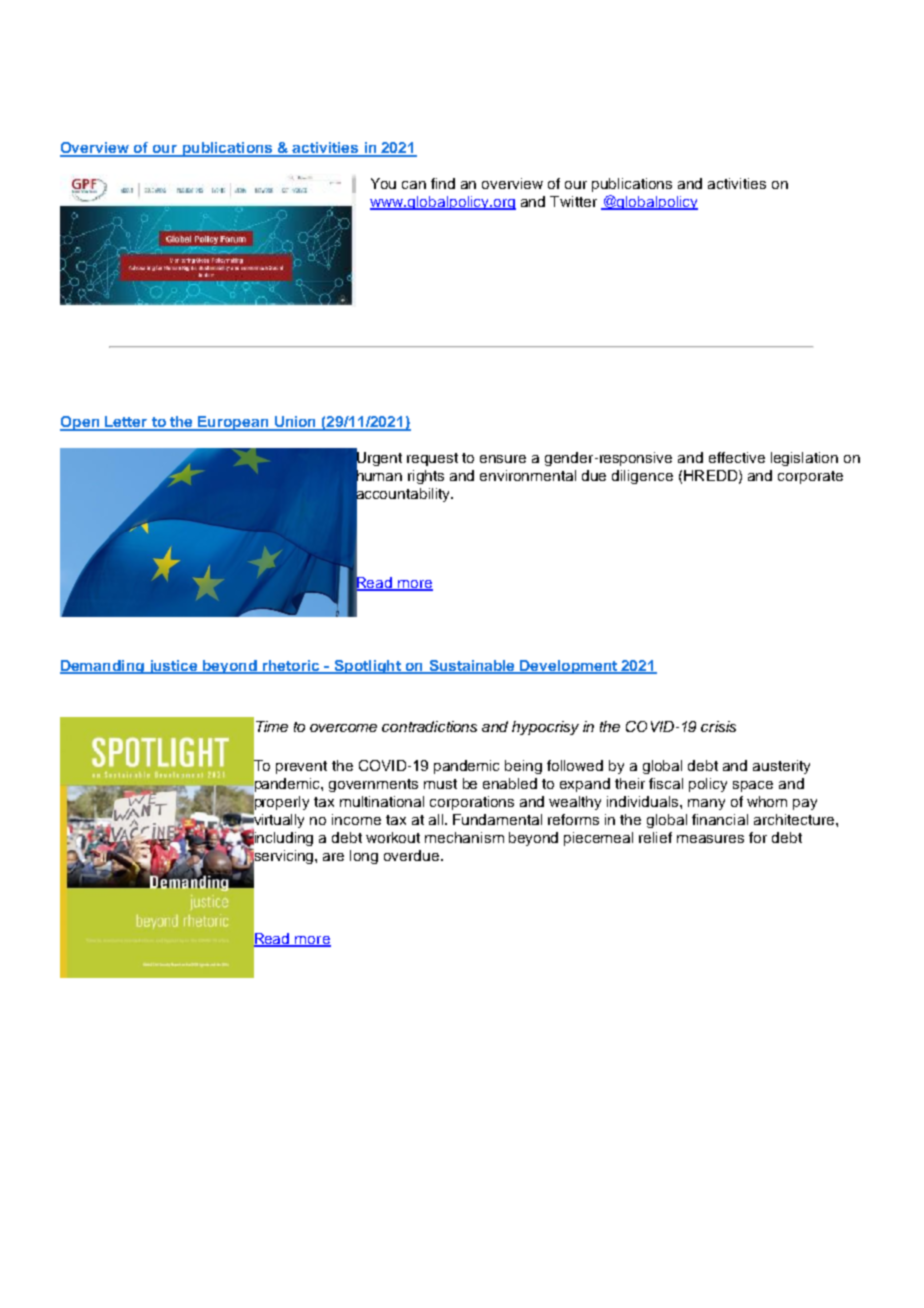 The height and width of the screenshot is (1308, 924). Describe the element at coordinates (173, 667) in the screenshot. I see `justice` at that location.
